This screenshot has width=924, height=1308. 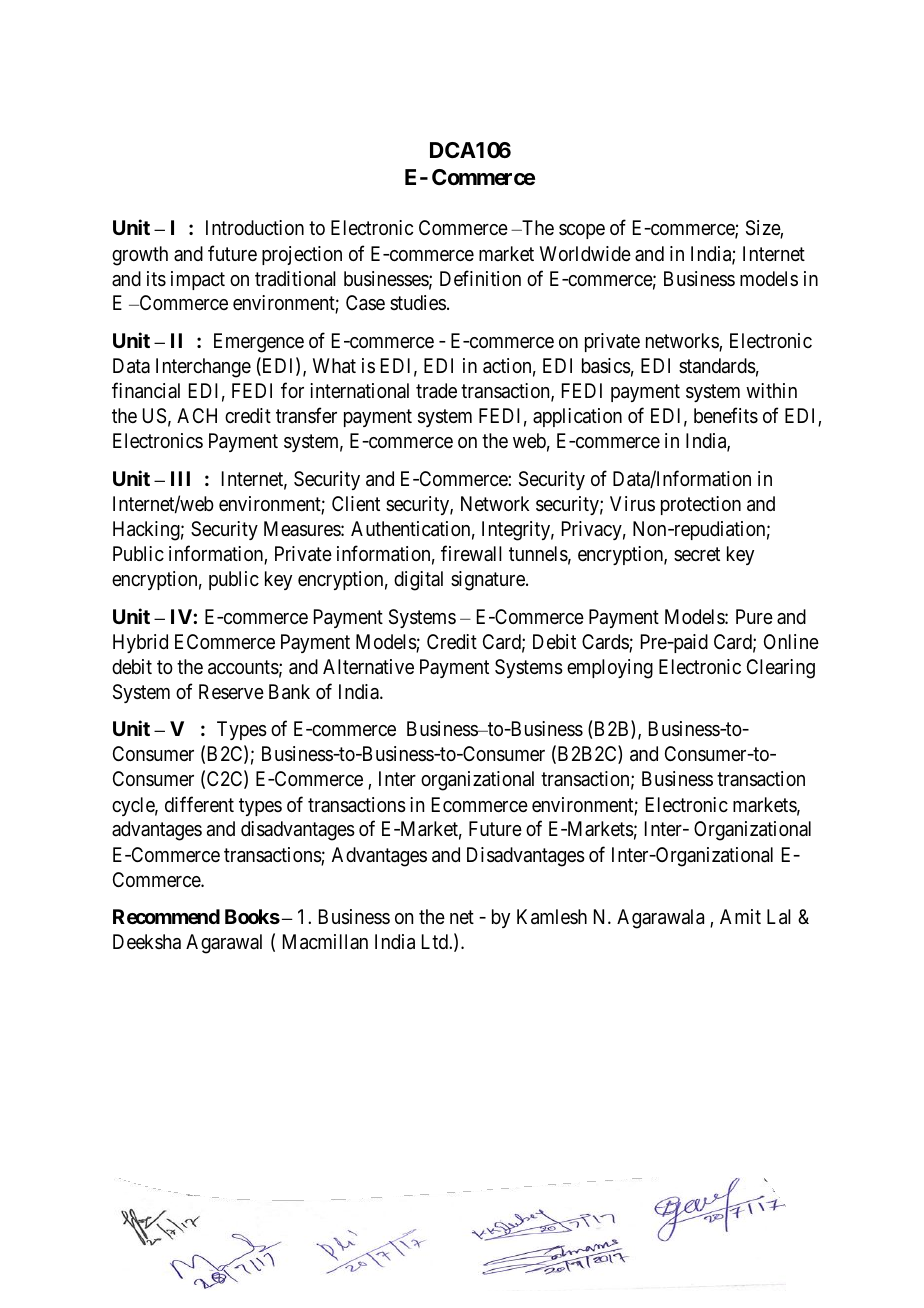 I want to click on Worldwide, so click(x=585, y=253).
